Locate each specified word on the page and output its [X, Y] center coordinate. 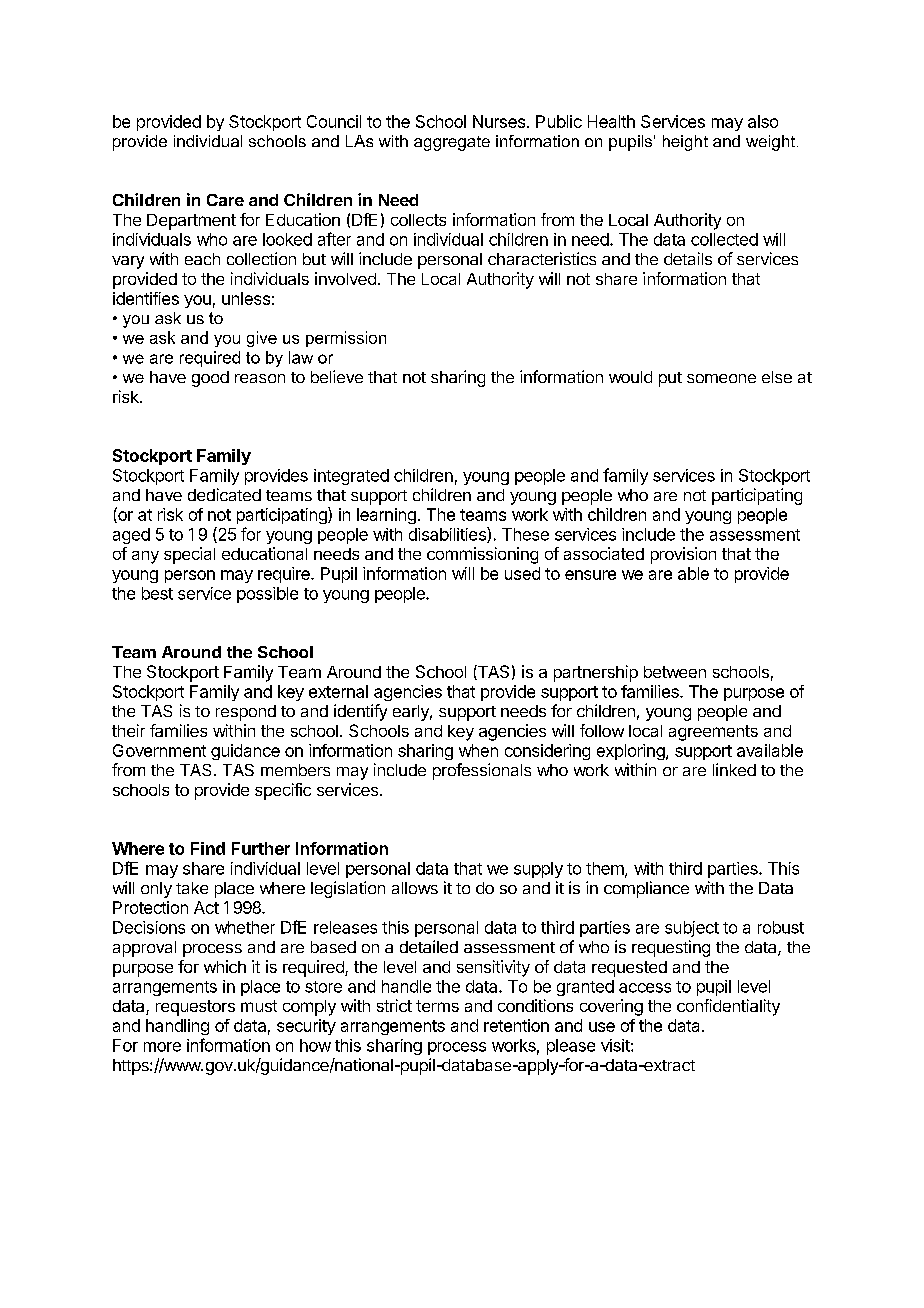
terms [437, 1006]
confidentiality [728, 1007]
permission [346, 339]
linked [734, 769]
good [210, 379]
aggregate [452, 143]
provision [683, 555]
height [685, 143]
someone [721, 378]
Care [225, 200]
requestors [195, 1008]
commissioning [482, 555]
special [189, 555]
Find [208, 848]
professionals [482, 771]
